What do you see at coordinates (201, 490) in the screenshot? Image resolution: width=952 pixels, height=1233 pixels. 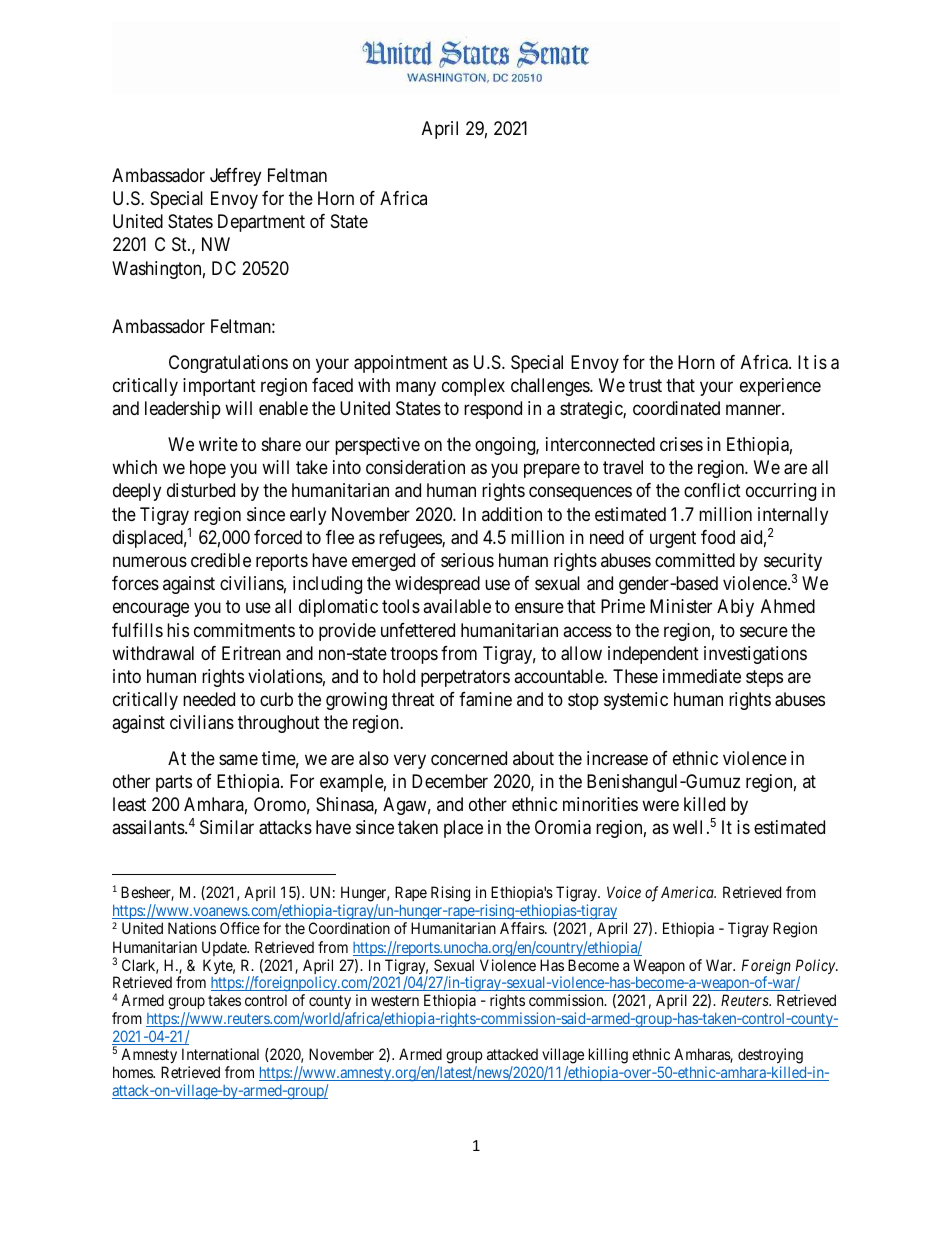 I see `disturbed` at bounding box center [201, 490].
